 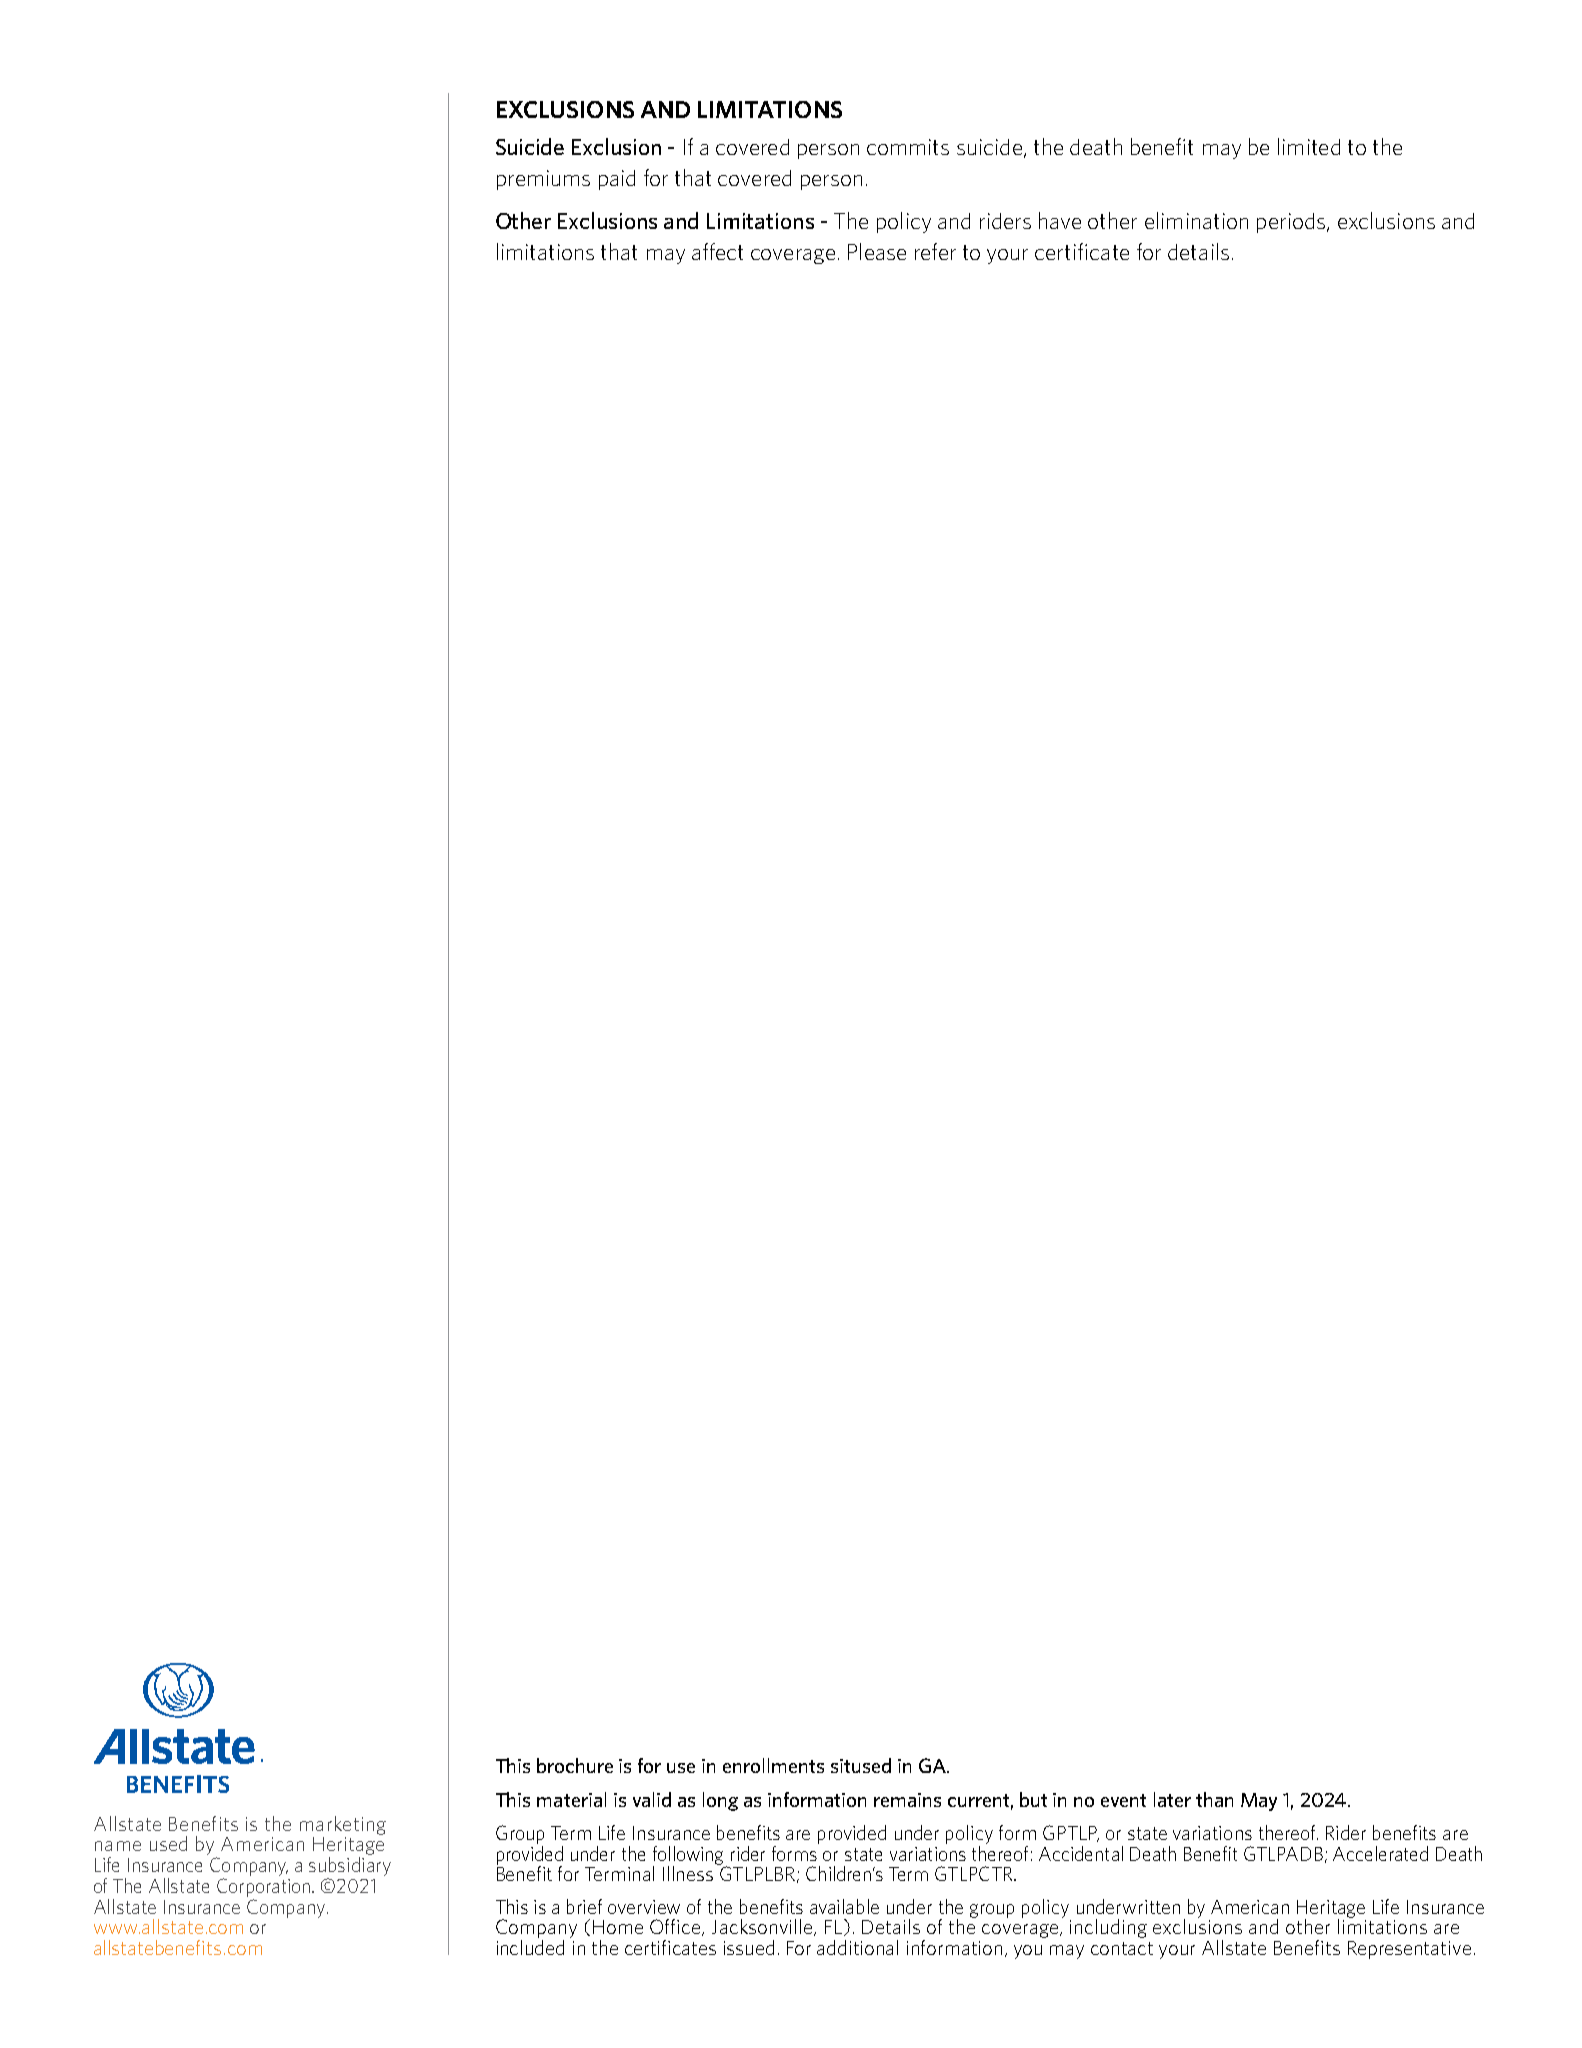 What do you see at coordinates (1292, 223) in the page?
I see `periods` at bounding box center [1292, 223].
